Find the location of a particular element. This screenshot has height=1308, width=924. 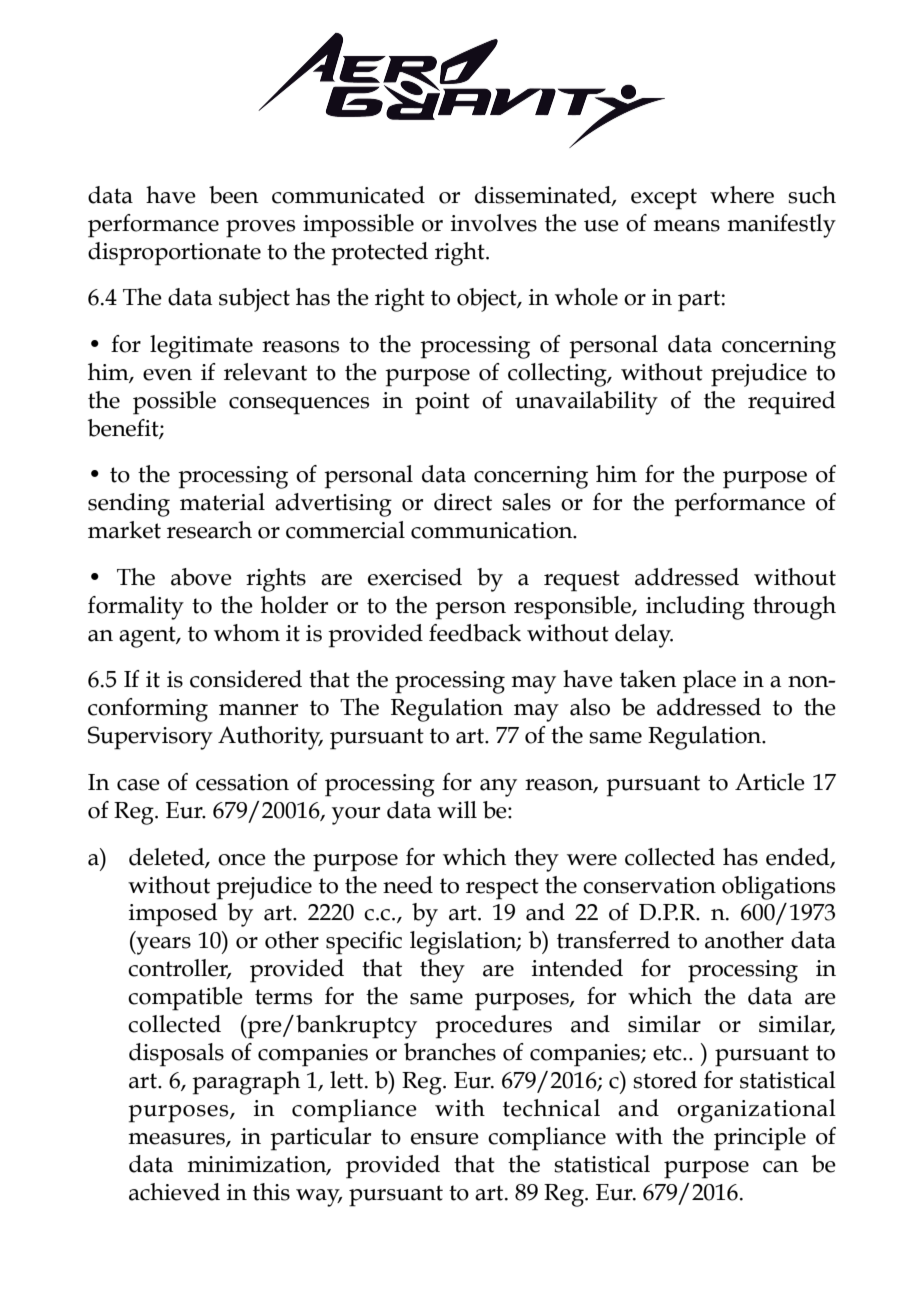

principle is located at coordinates (760, 1139).
